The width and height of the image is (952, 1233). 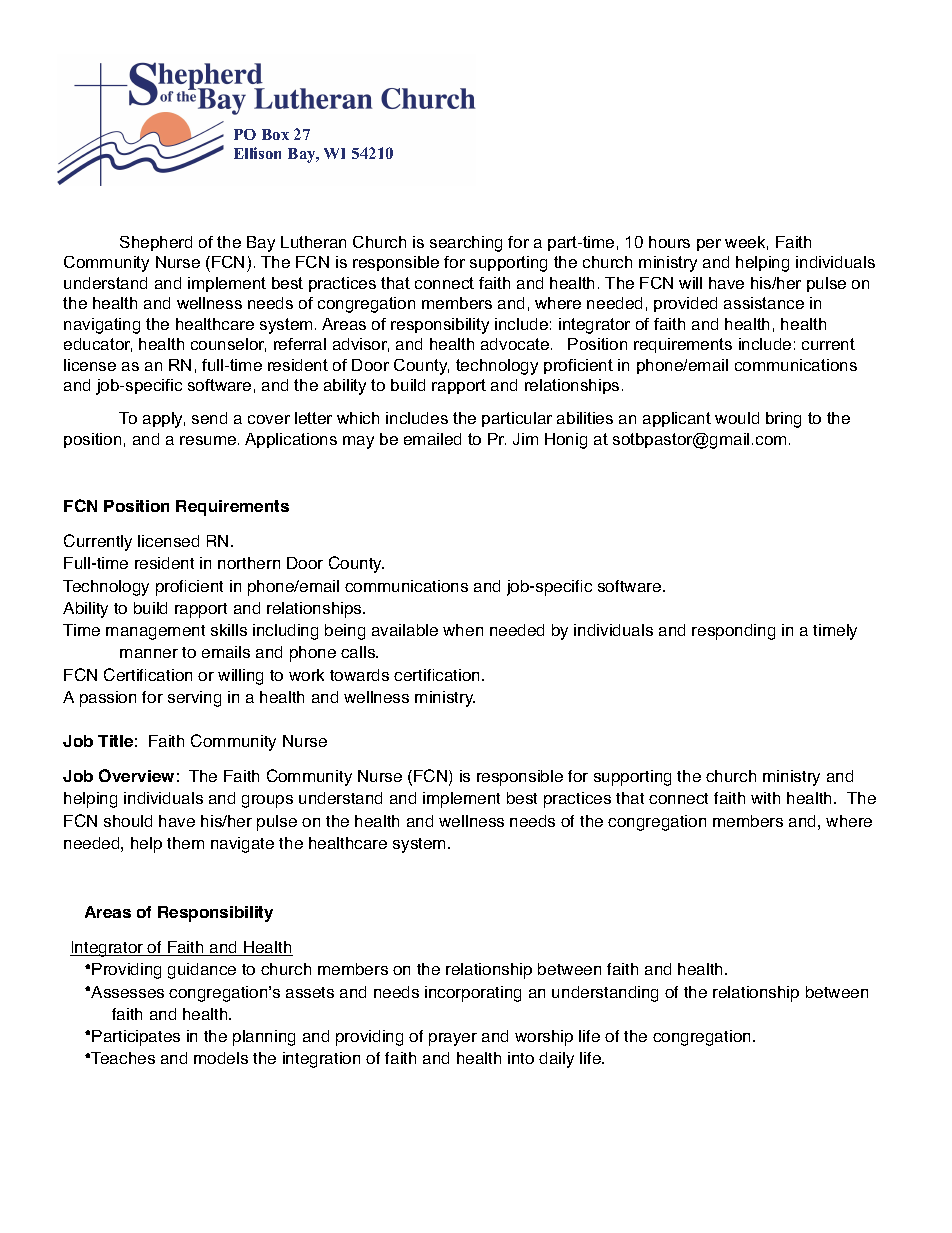 I want to click on Ellison, so click(x=257, y=153).
